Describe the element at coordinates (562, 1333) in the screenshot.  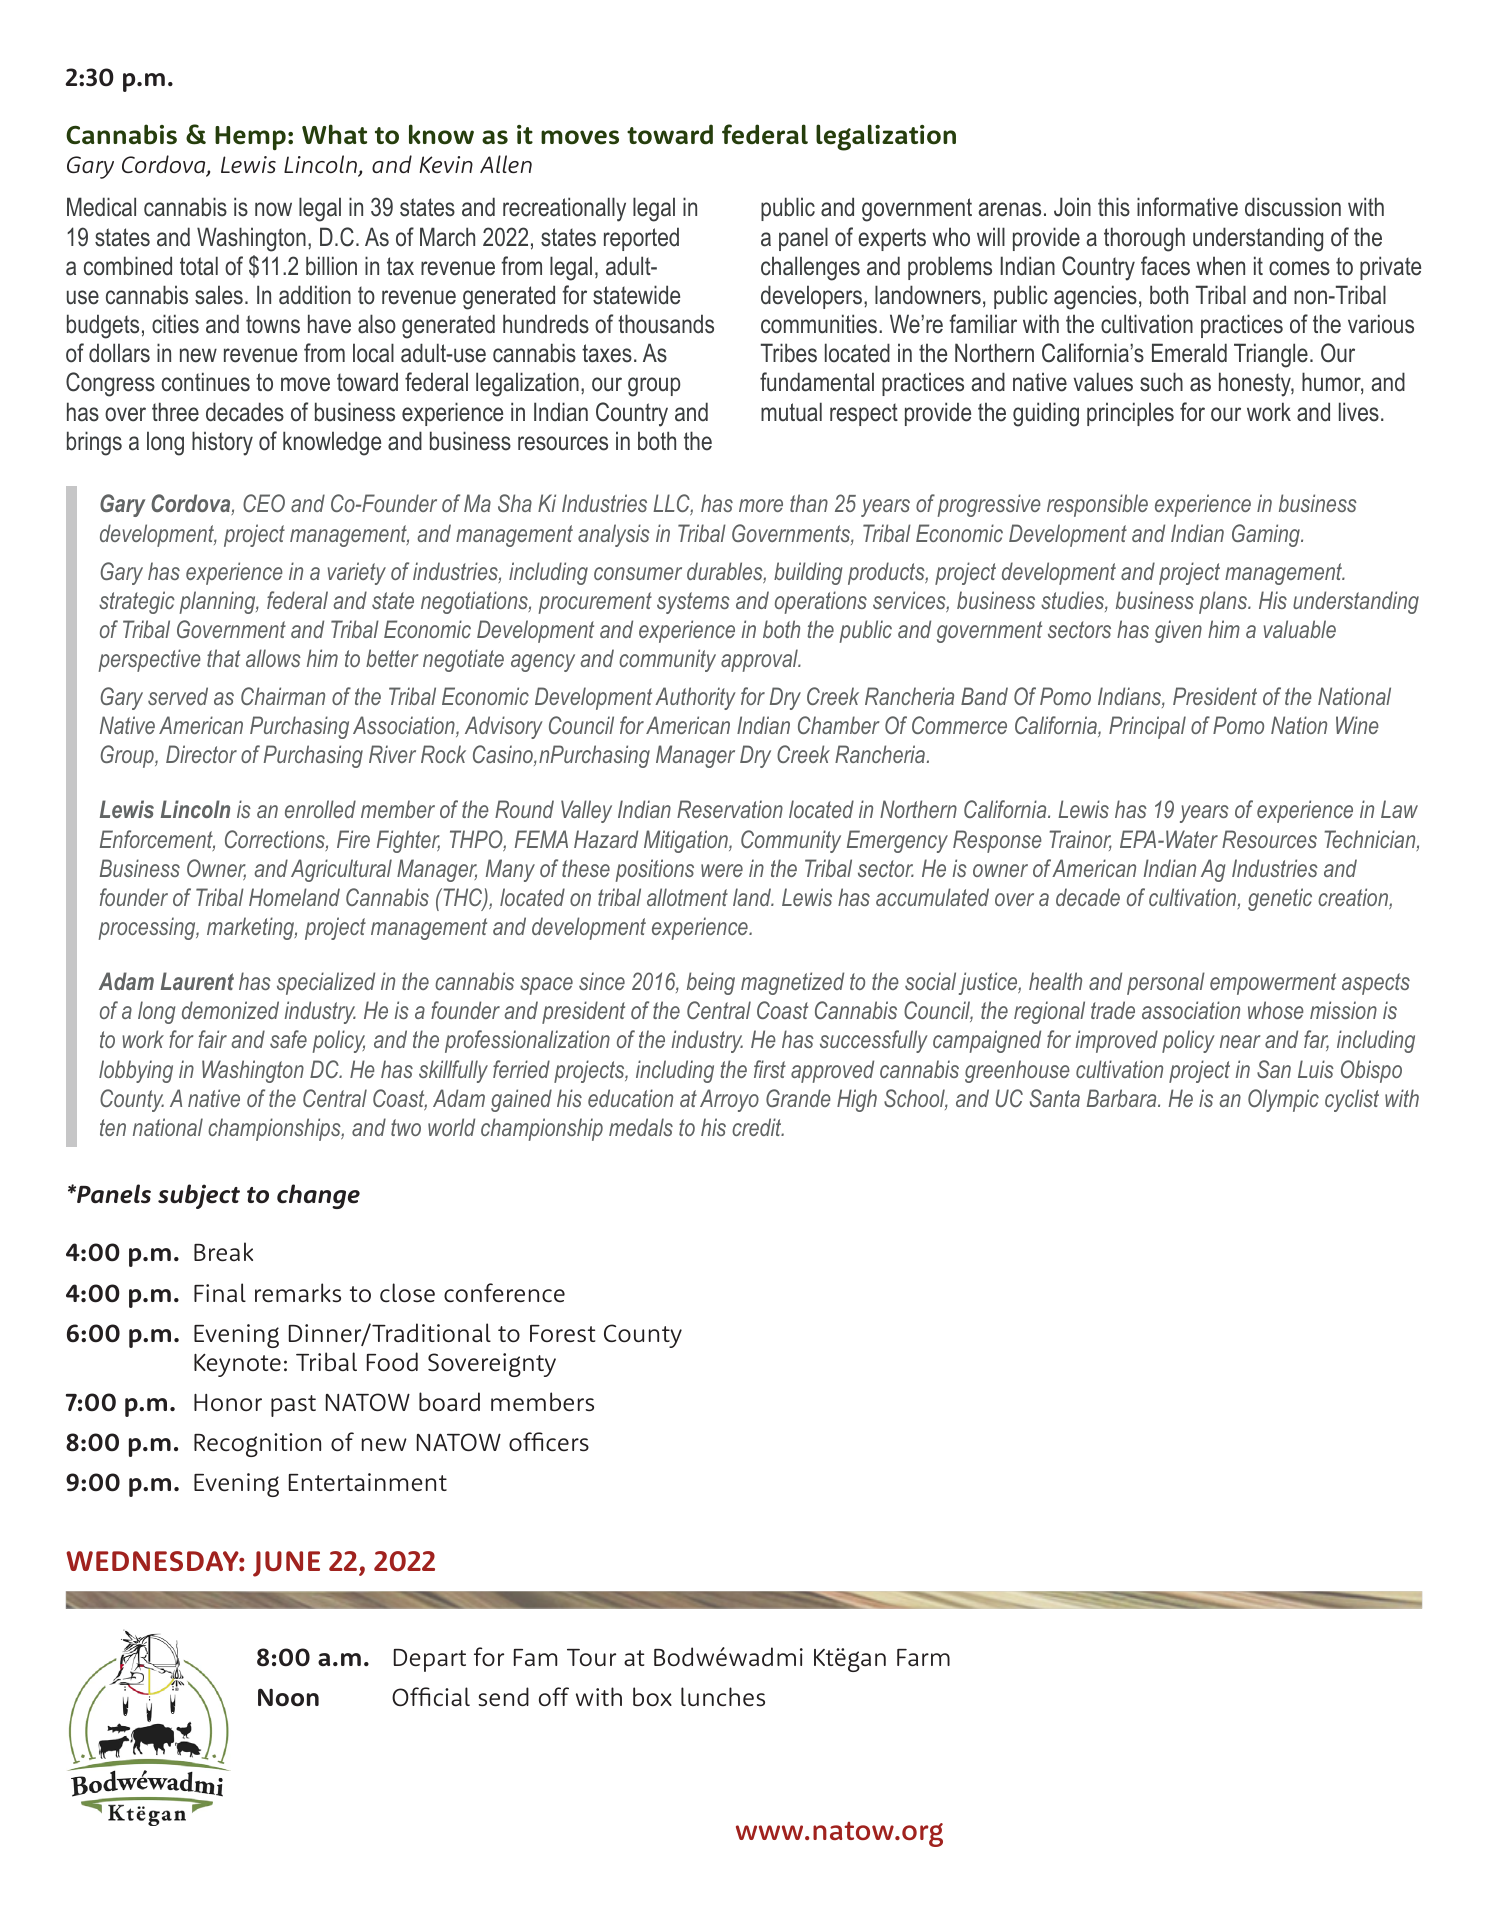
I see `Forest` at that location.
